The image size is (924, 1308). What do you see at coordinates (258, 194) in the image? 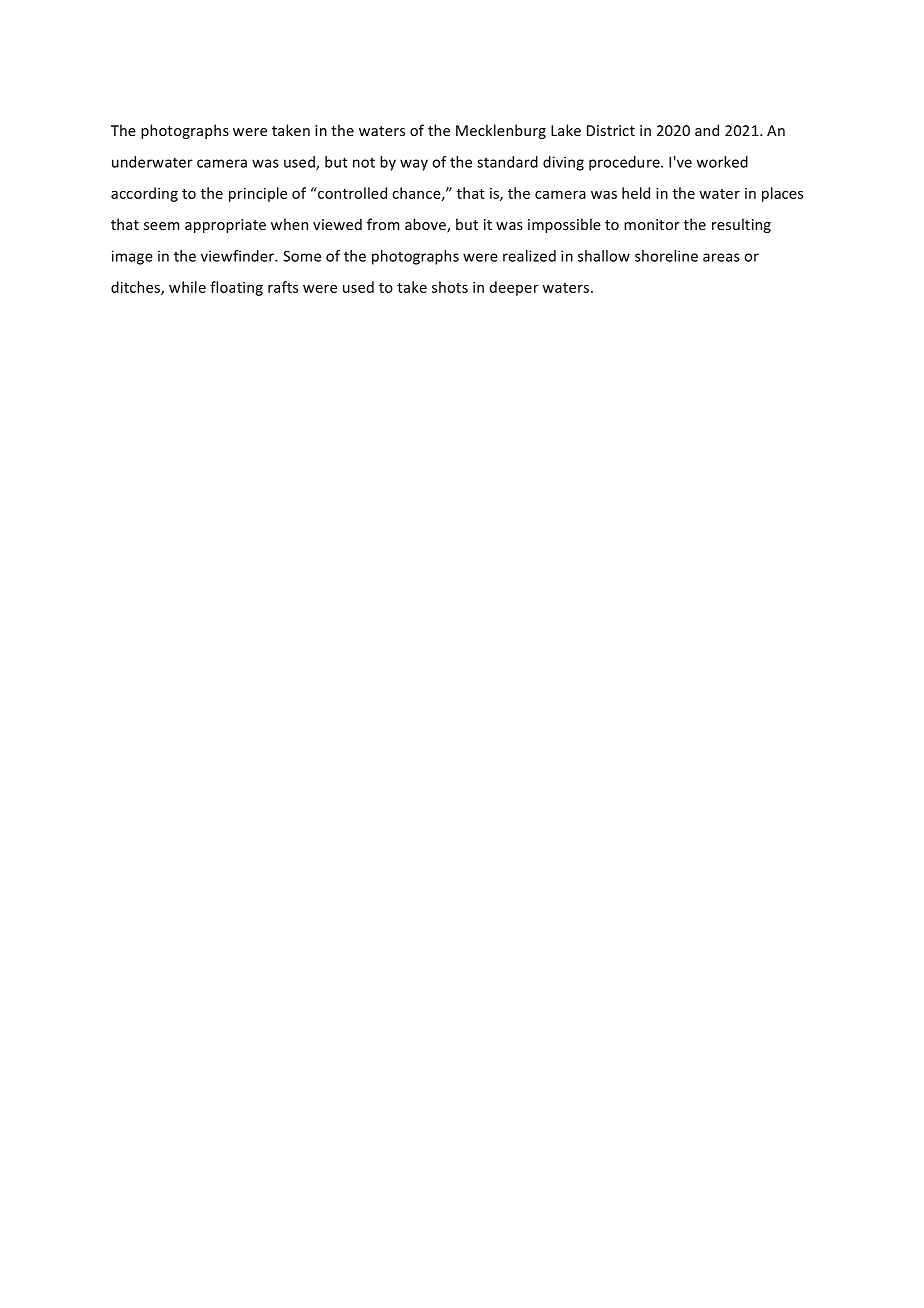
I see `principle` at bounding box center [258, 194].
